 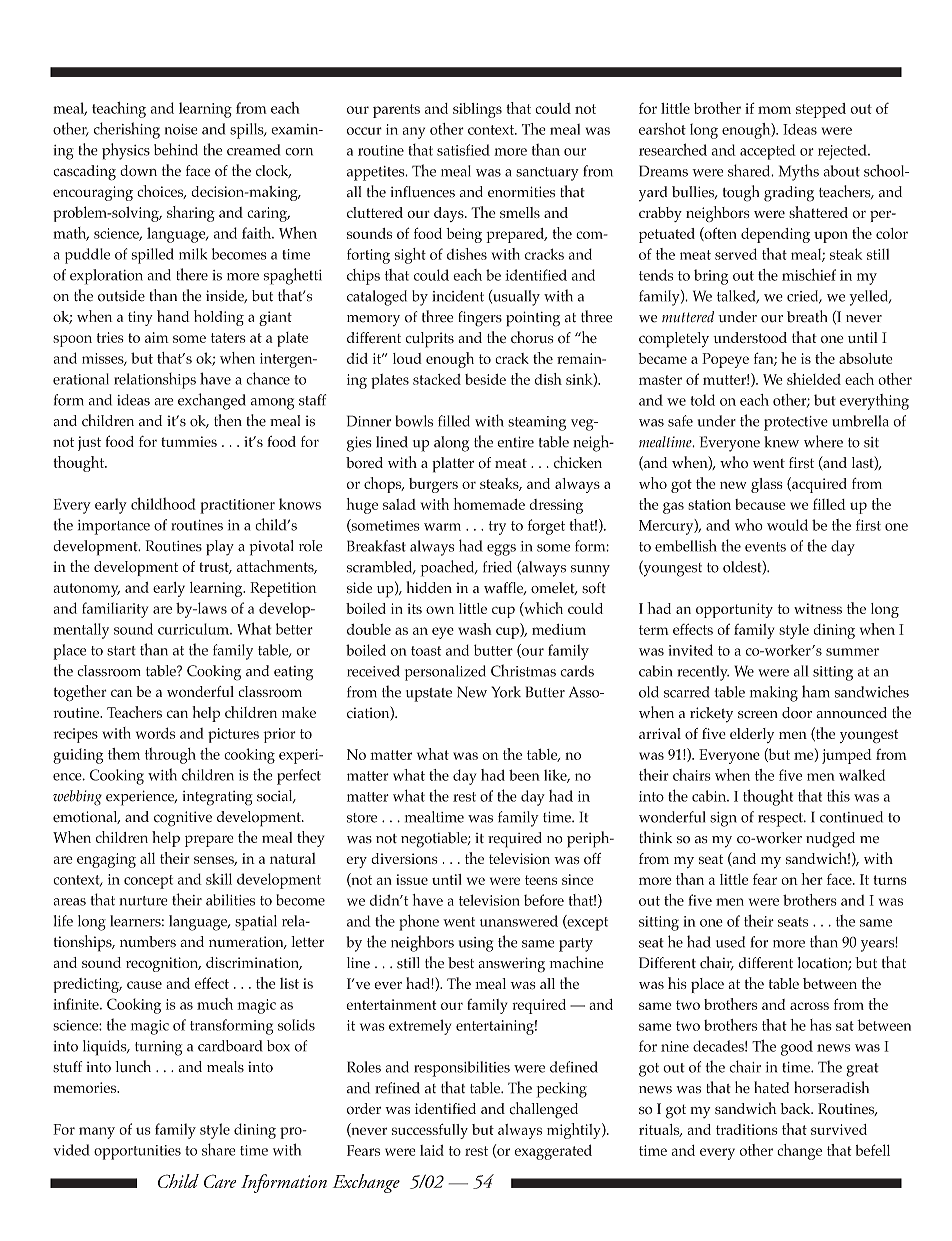 I want to click on laid, so click(x=432, y=1150).
